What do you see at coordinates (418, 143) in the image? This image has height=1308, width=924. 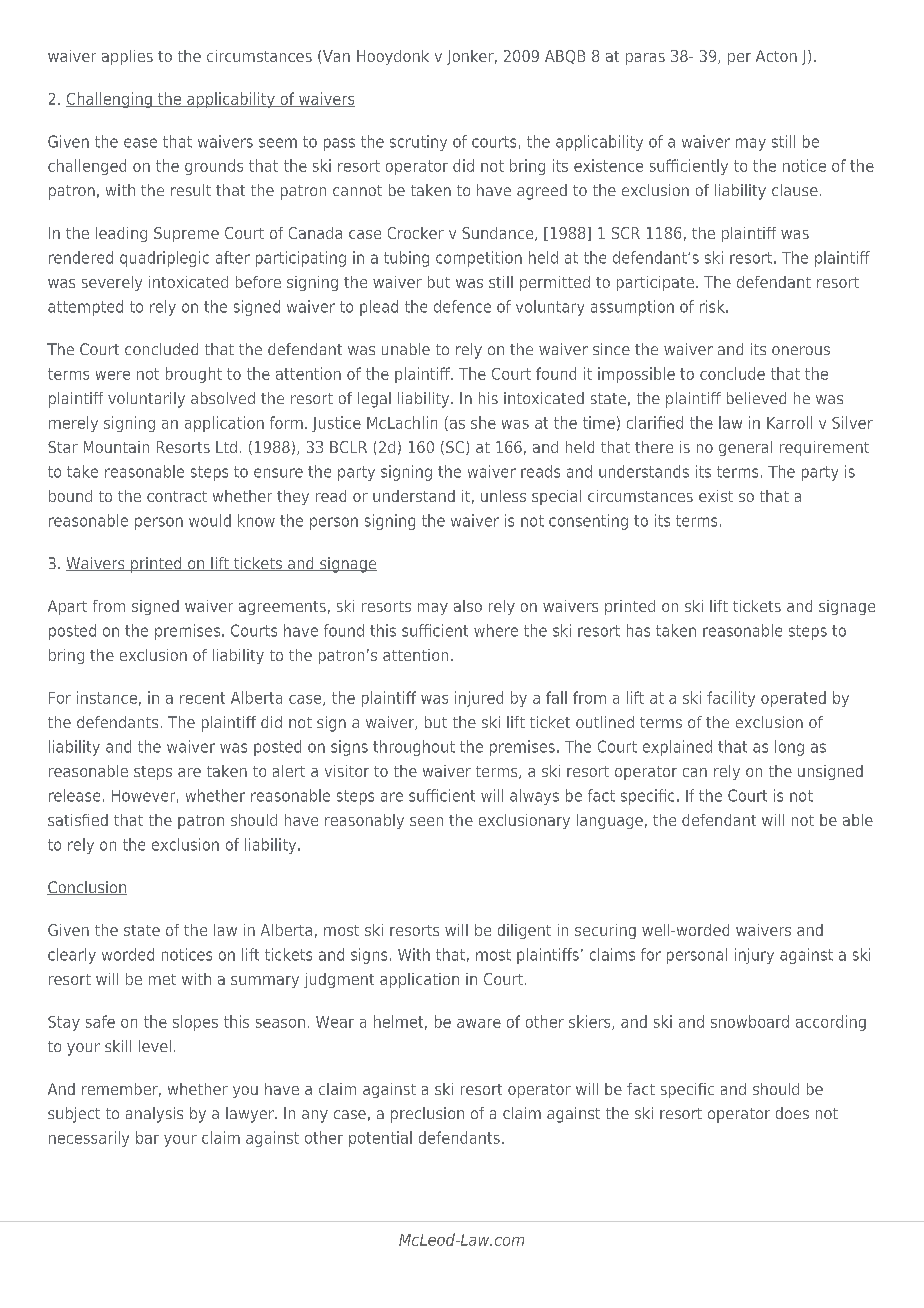 I see `scrutiny` at bounding box center [418, 143].
